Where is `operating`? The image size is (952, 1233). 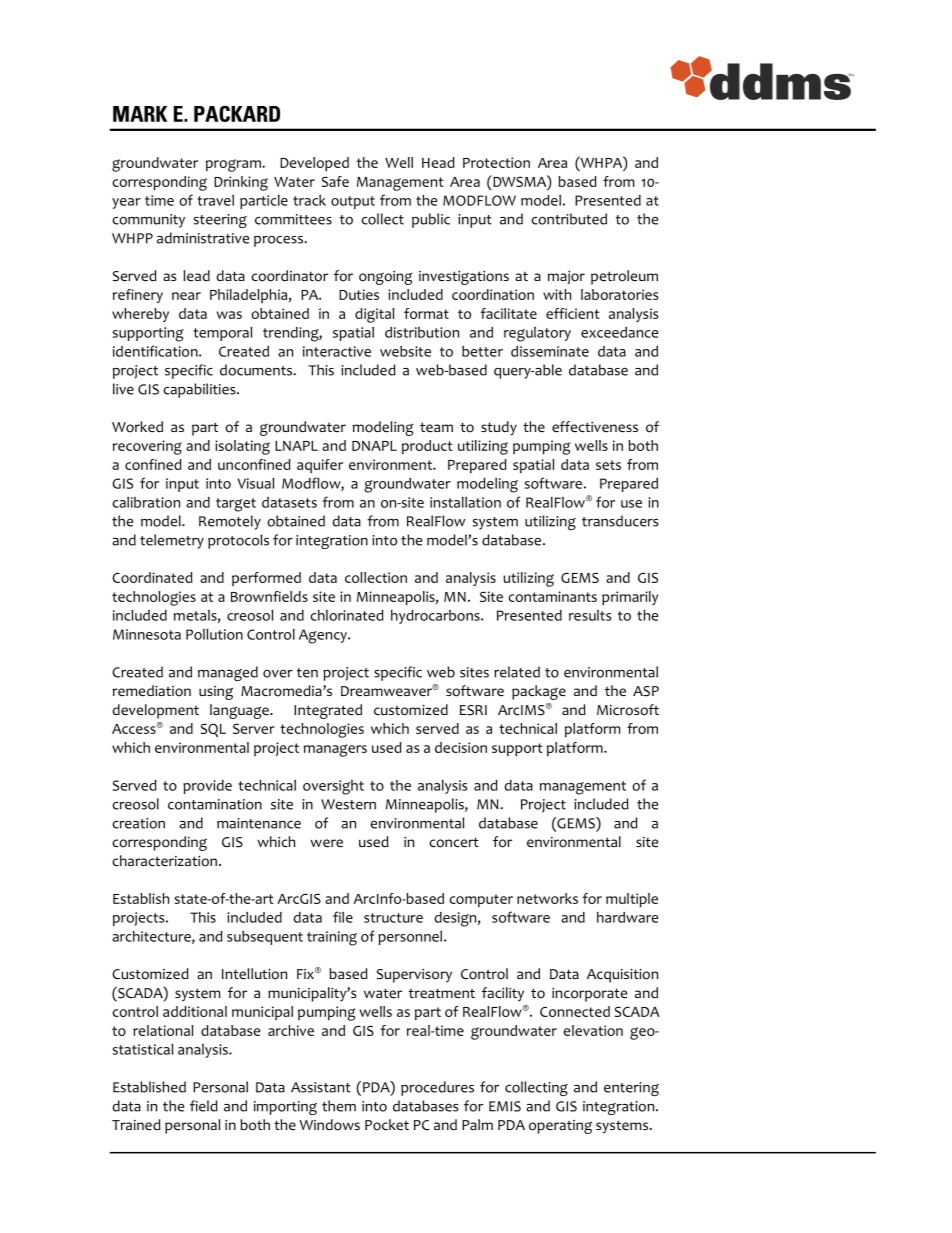 operating is located at coordinates (560, 1127).
